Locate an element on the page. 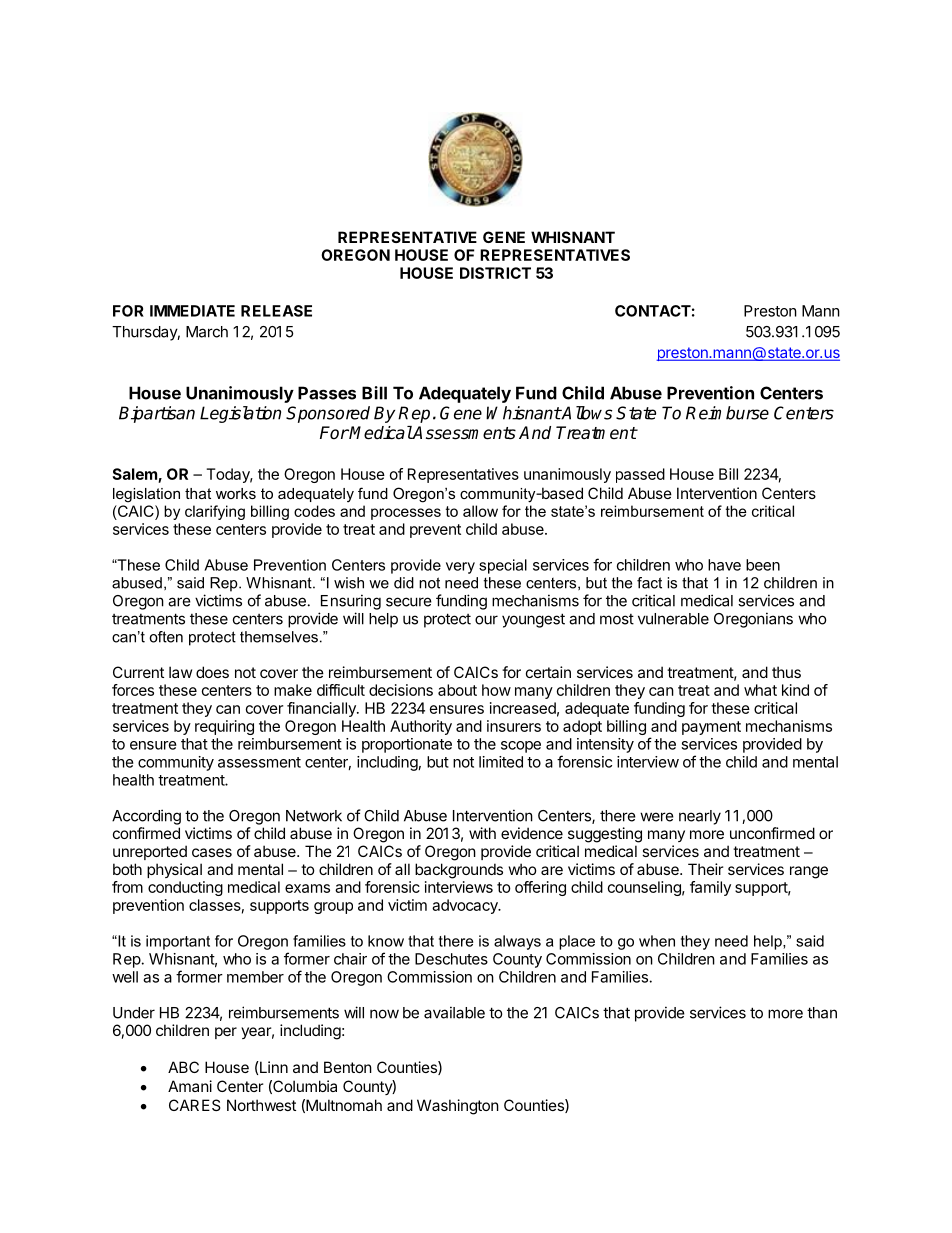  IMMEDIATE is located at coordinates (192, 311).
